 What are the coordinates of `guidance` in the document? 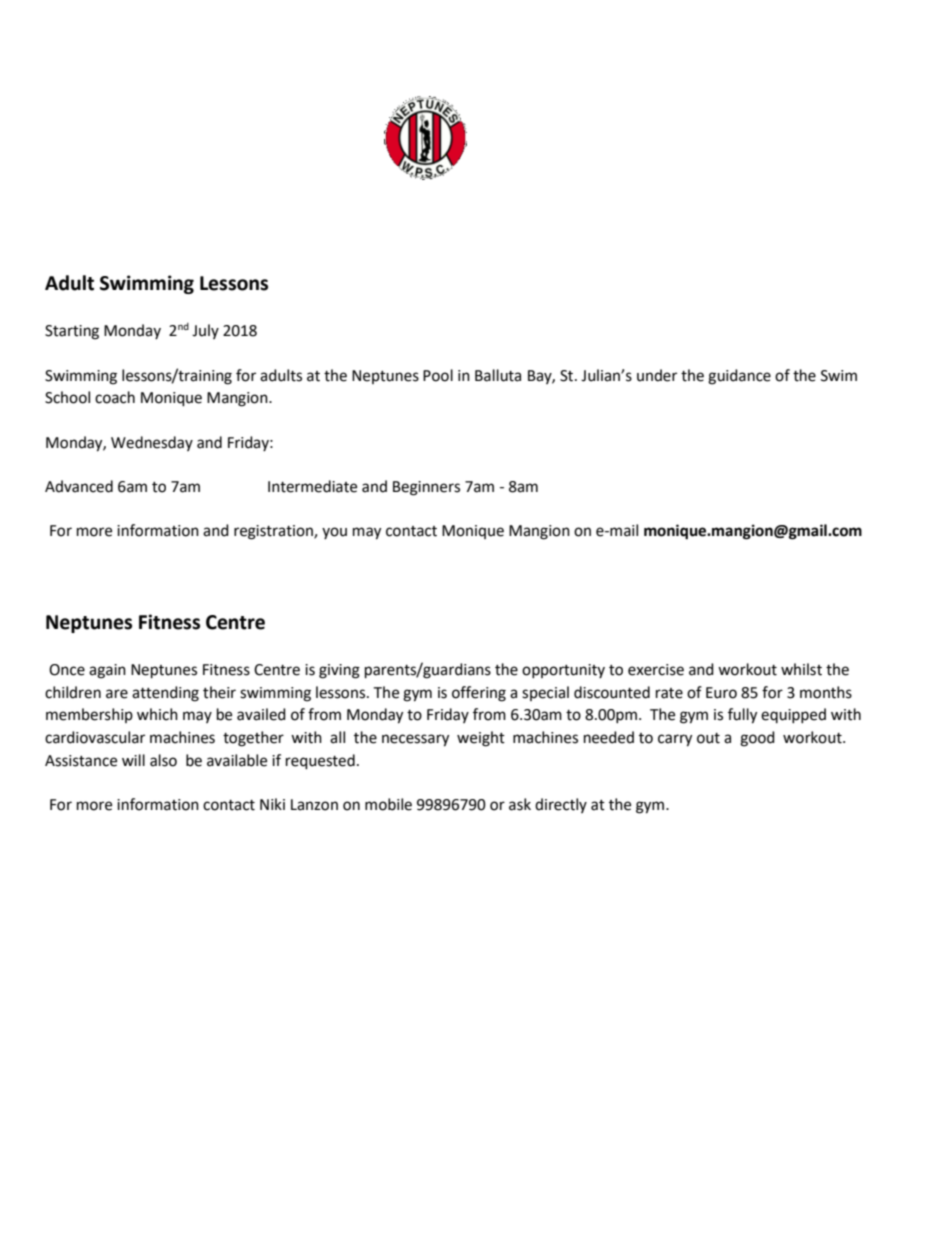 It's located at (739, 377).
